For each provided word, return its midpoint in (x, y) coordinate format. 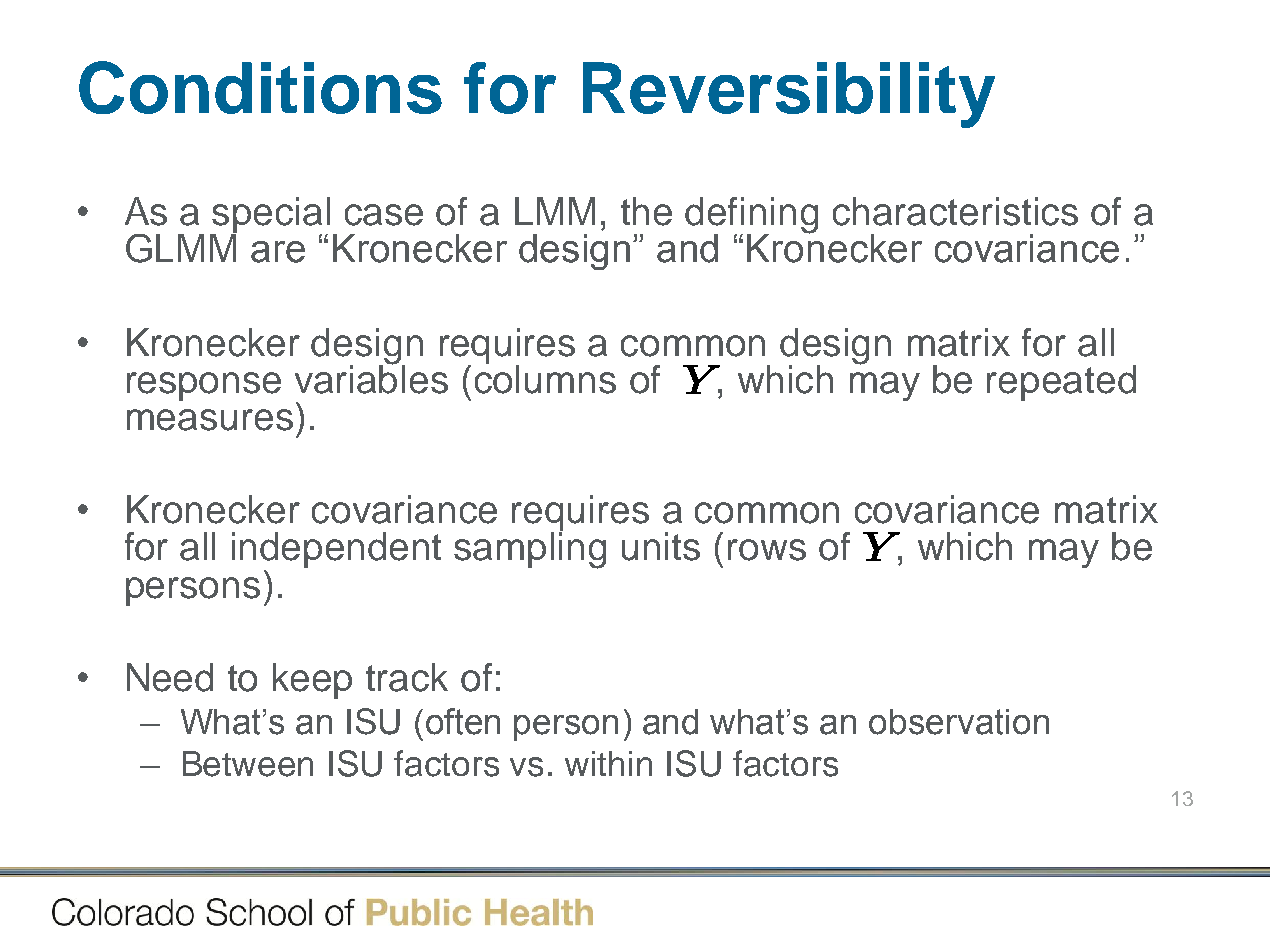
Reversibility (789, 95)
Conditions (260, 87)
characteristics (955, 211)
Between (248, 764)
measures (210, 420)
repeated (1061, 383)
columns (545, 378)
